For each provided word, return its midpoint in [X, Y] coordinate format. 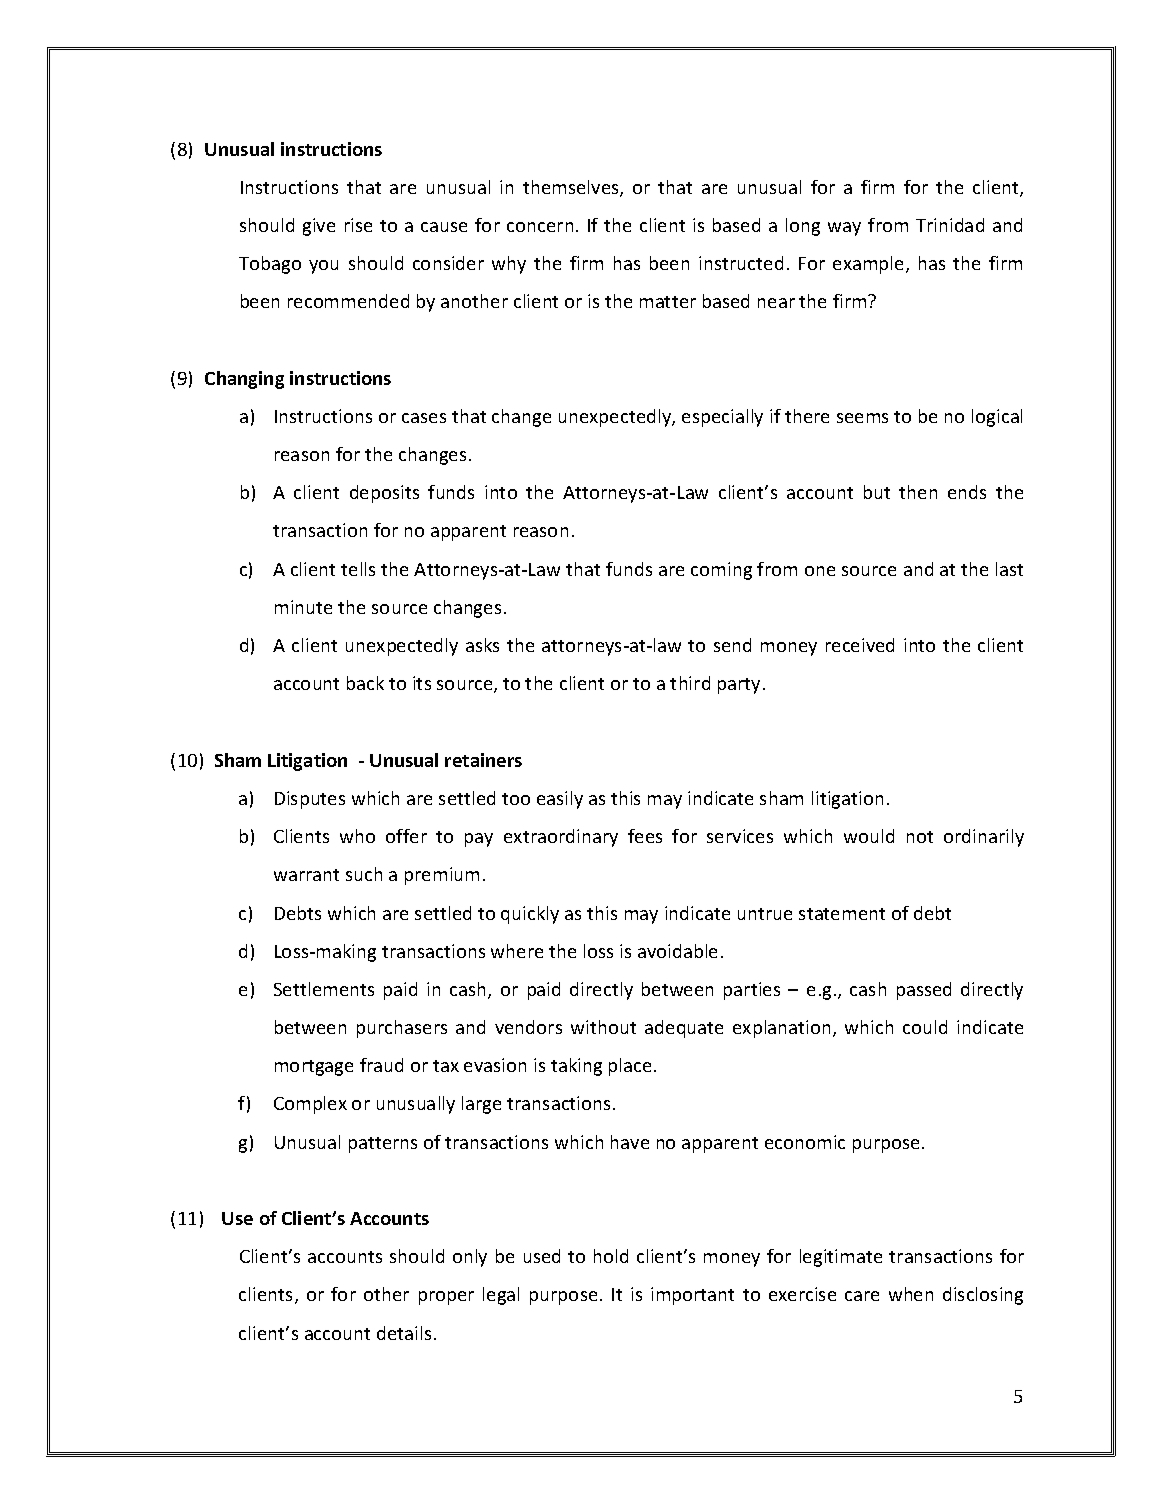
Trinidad [950, 225]
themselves [572, 188]
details [404, 1333]
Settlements [324, 989]
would [869, 836]
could [925, 1027]
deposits [384, 494]
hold [611, 1256]
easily [560, 800]
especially [722, 418]
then [918, 492]
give [319, 227]
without [603, 1027]
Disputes [310, 800]
